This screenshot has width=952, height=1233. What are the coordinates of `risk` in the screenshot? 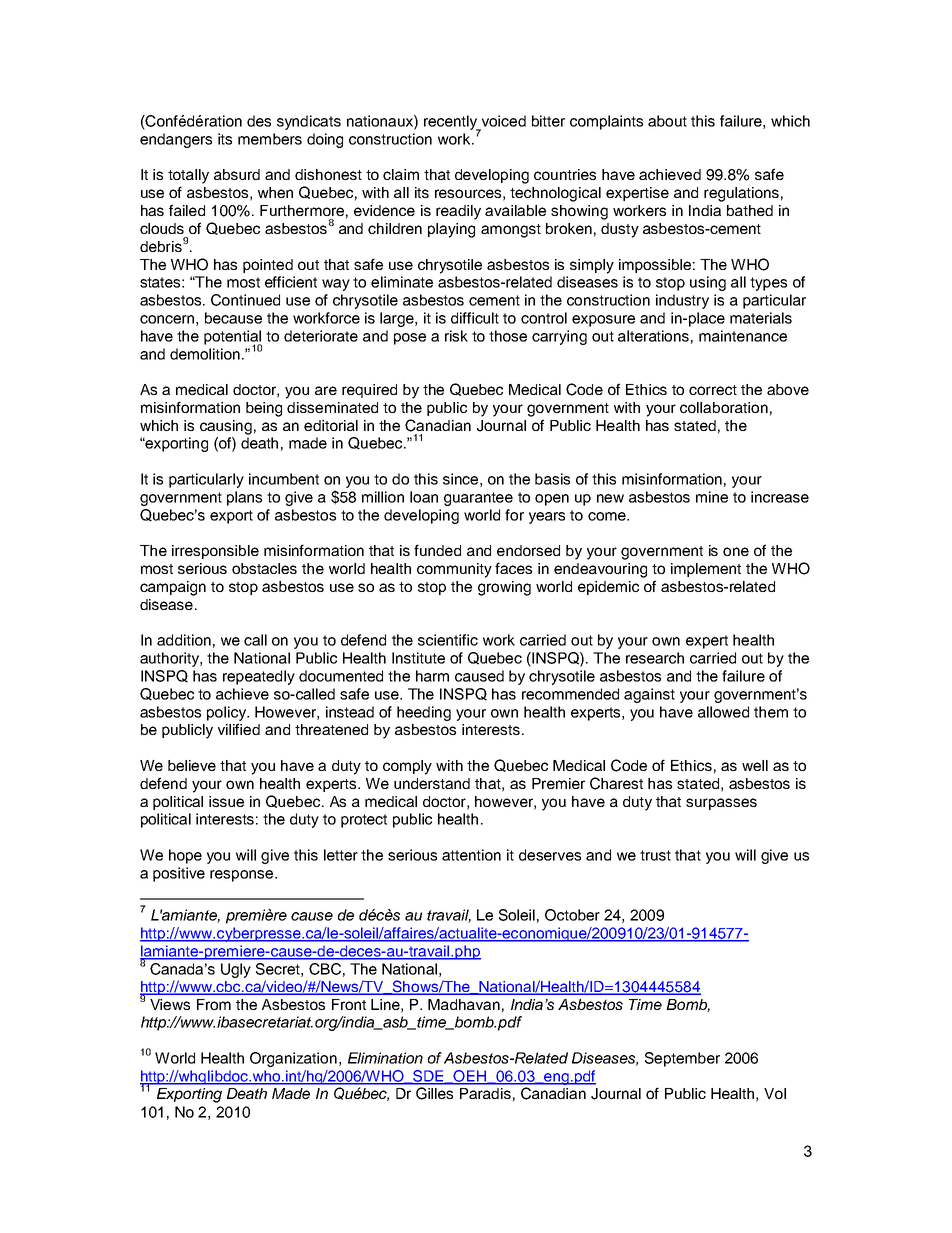 It's located at (456, 336).
